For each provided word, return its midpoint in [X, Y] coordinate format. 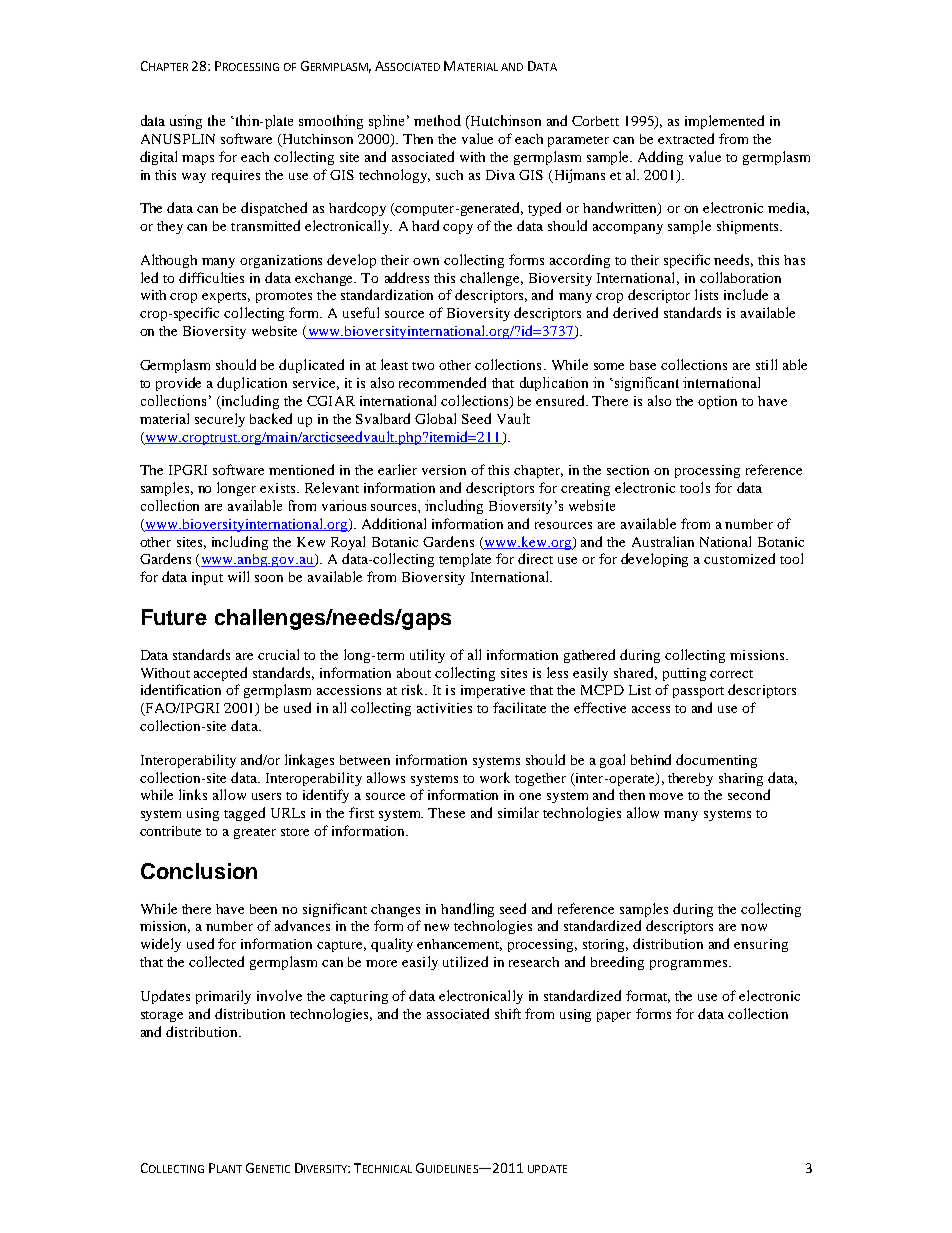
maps [198, 160]
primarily [223, 997]
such [449, 175]
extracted [686, 138]
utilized [465, 961]
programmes [688, 965]
